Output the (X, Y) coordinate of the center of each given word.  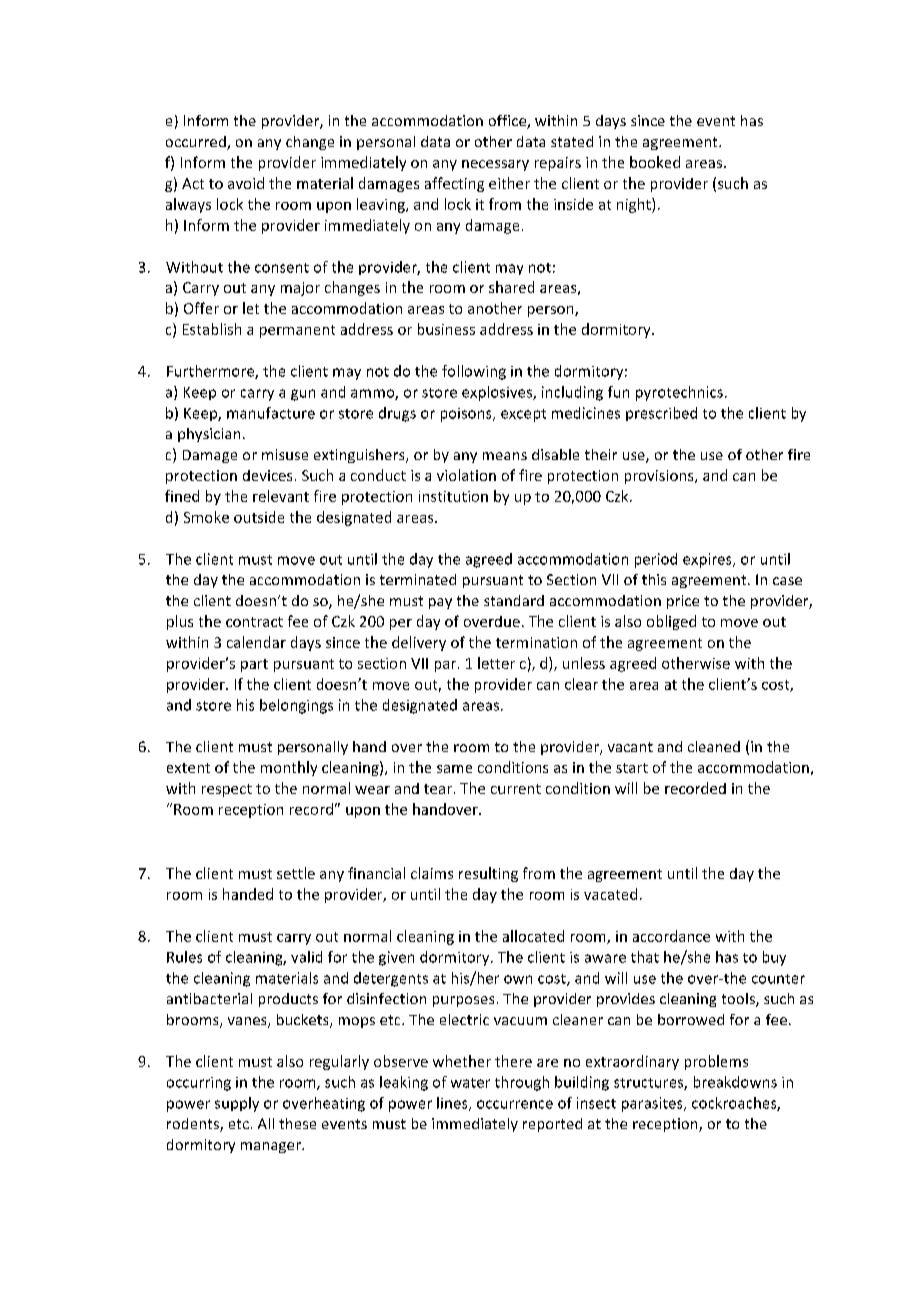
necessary (495, 165)
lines (453, 1104)
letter (496, 663)
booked (655, 162)
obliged (671, 622)
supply (237, 1104)
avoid (246, 183)
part (254, 665)
